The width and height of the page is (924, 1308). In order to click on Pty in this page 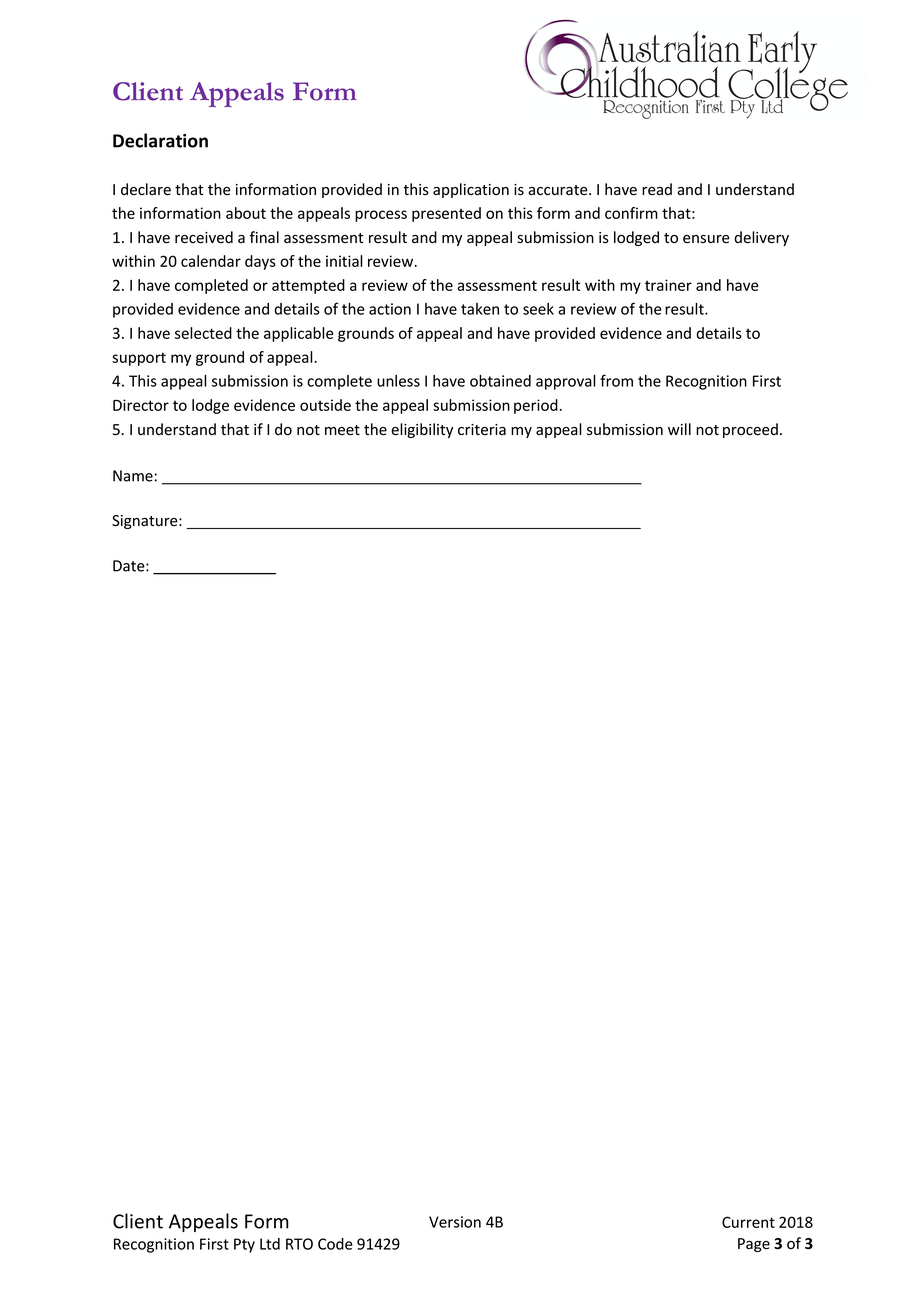, I will do `click(244, 1245)`.
